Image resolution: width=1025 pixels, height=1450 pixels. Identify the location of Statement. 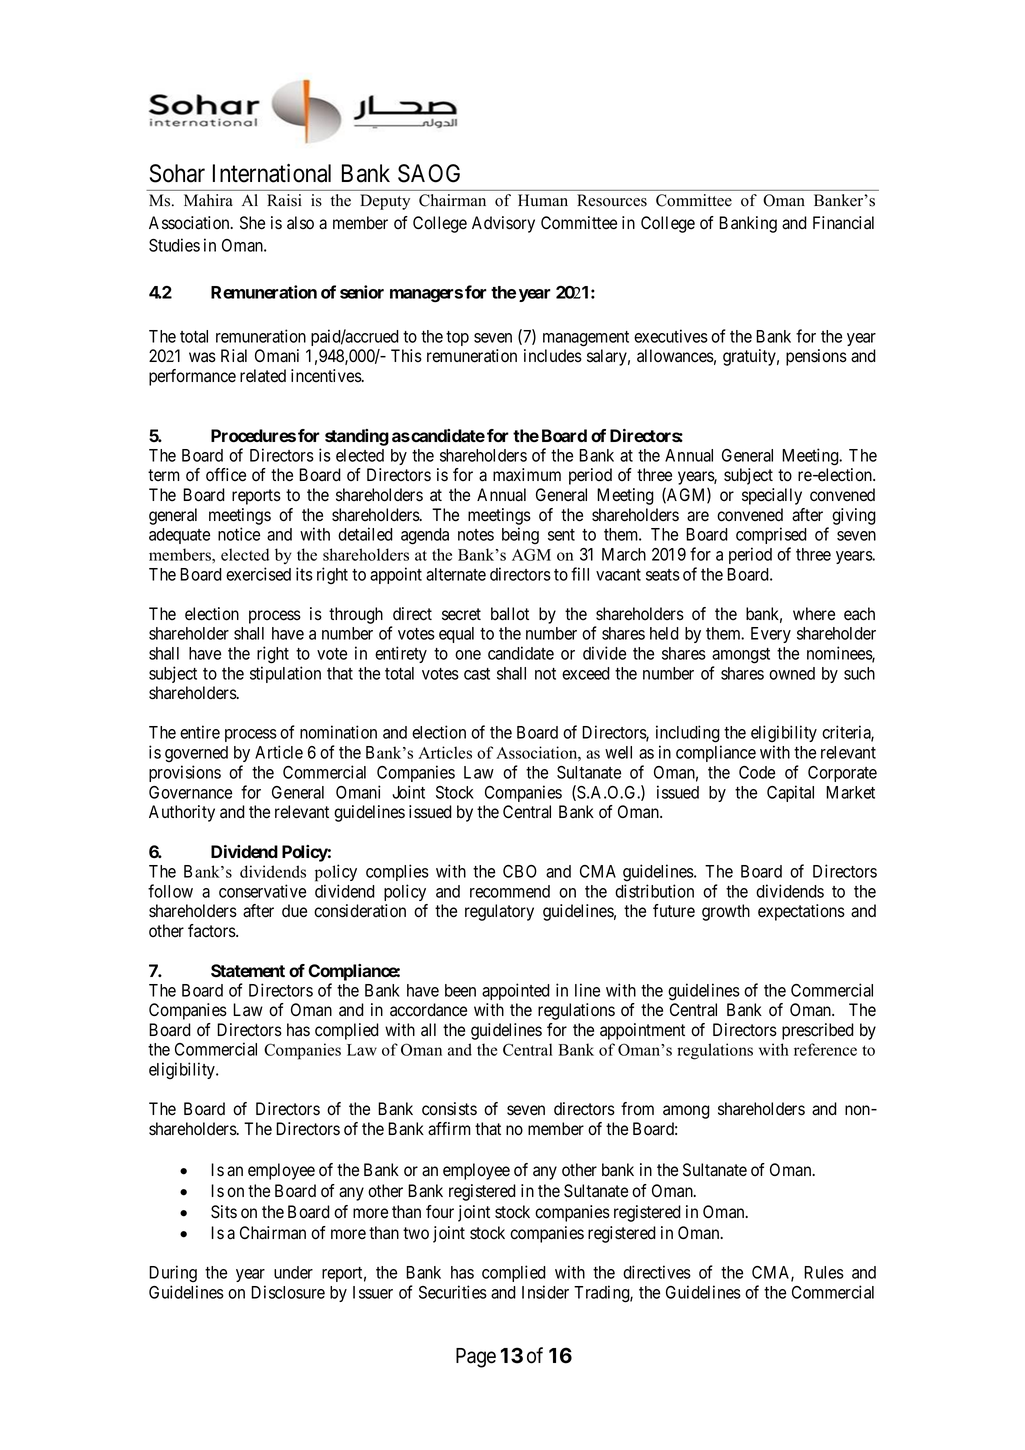
(248, 971).
